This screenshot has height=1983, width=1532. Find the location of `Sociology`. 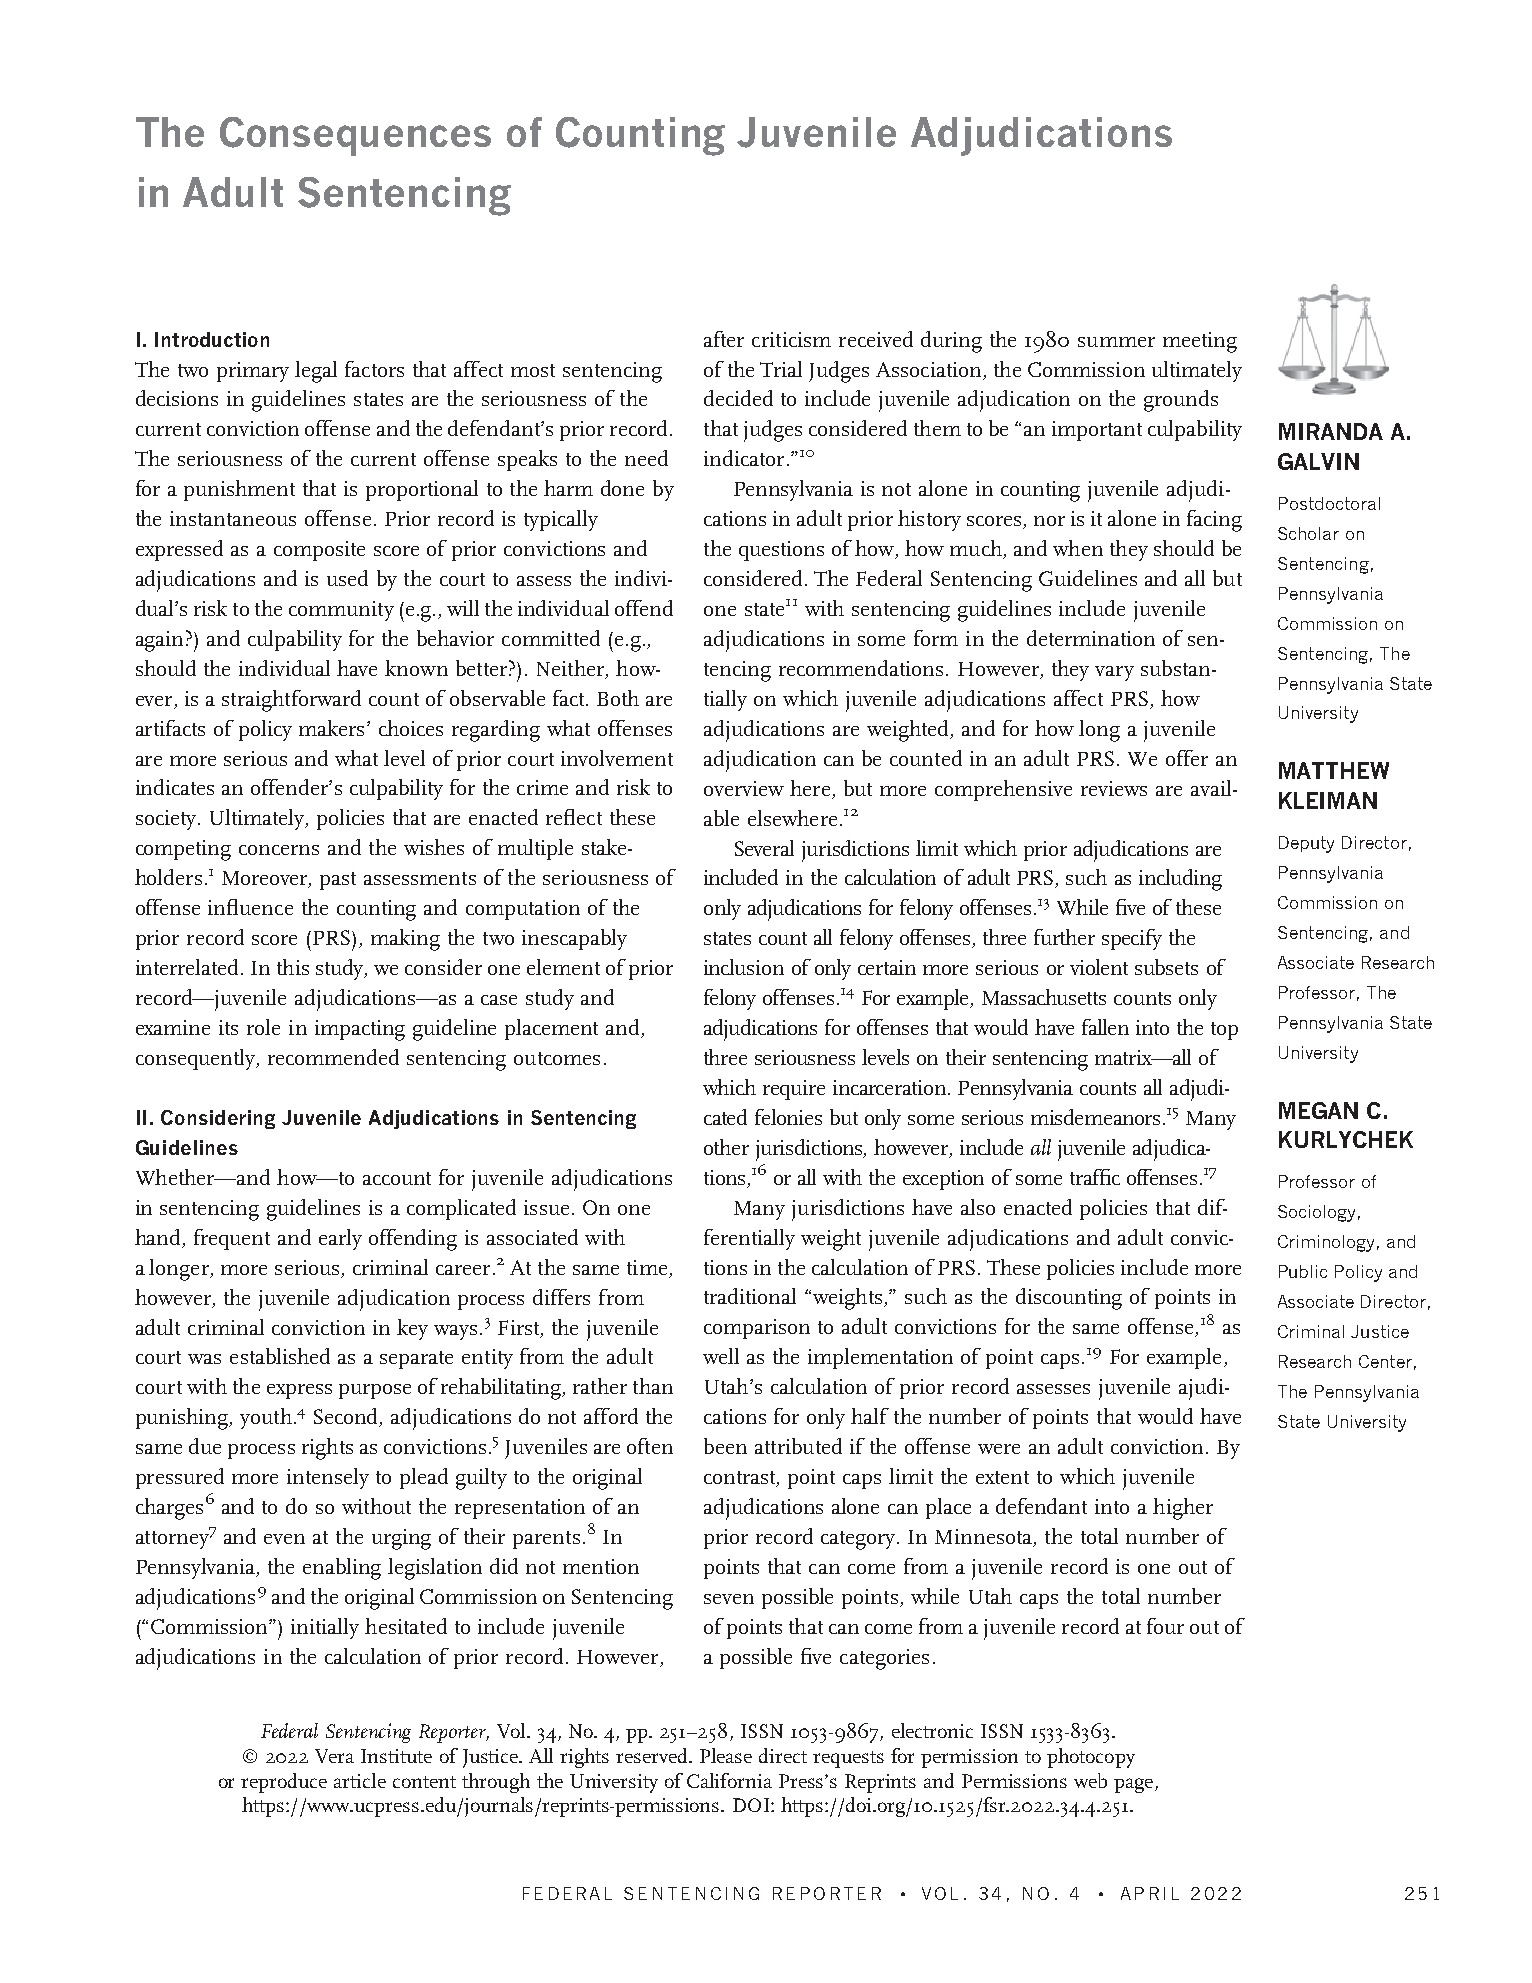

Sociology is located at coordinates (1316, 1213).
